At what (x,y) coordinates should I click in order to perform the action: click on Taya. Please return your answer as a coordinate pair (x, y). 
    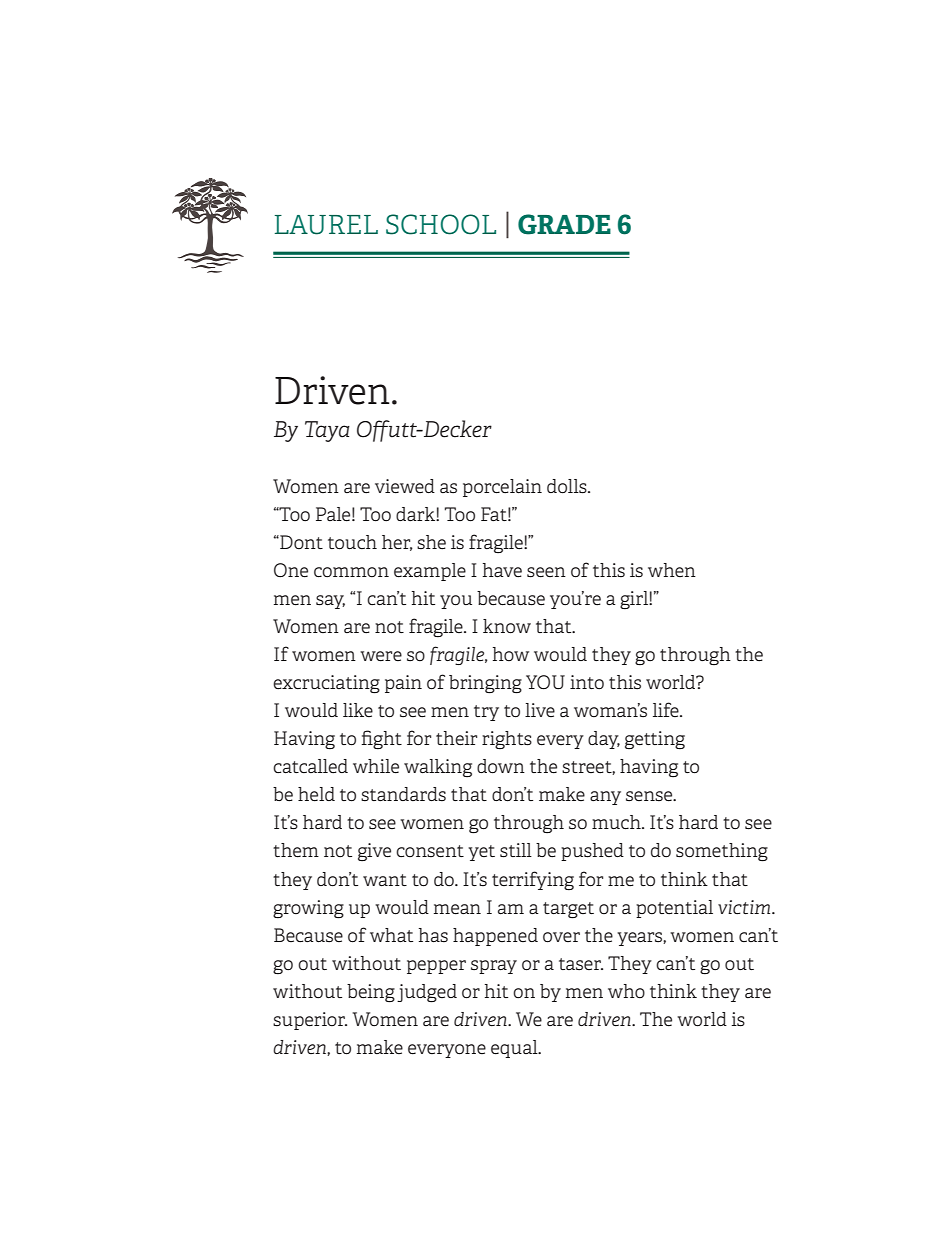
    Looking at the image, I should click on (327, 431).
